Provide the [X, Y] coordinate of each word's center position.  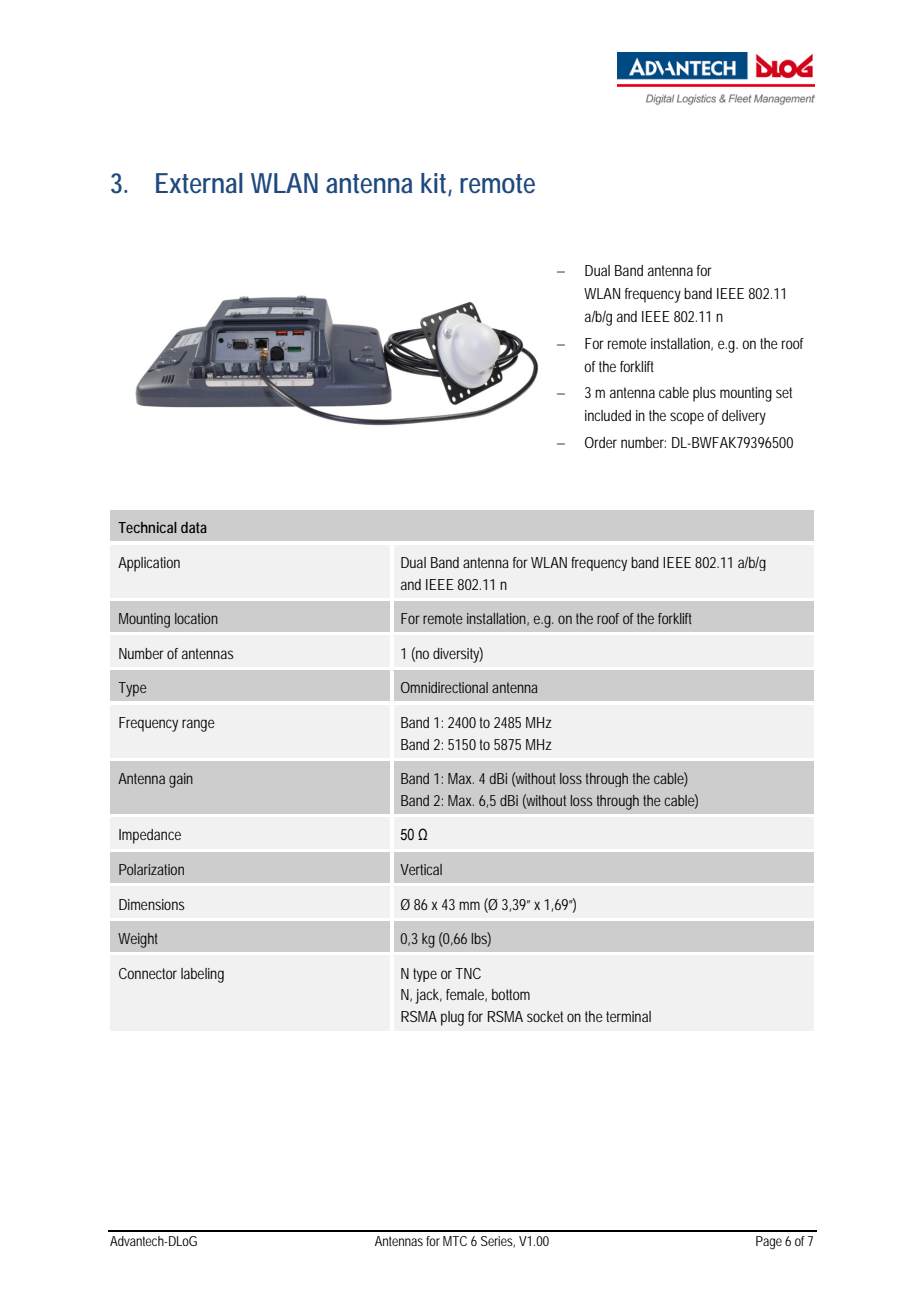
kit [435, 184]
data [194, 527]
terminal [628, 1016]
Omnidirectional [444, 687]
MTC [455, 1241]
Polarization [151, 869]
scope [687, 418]
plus [704, 394]
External [199, 183]
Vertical [421, 869]
